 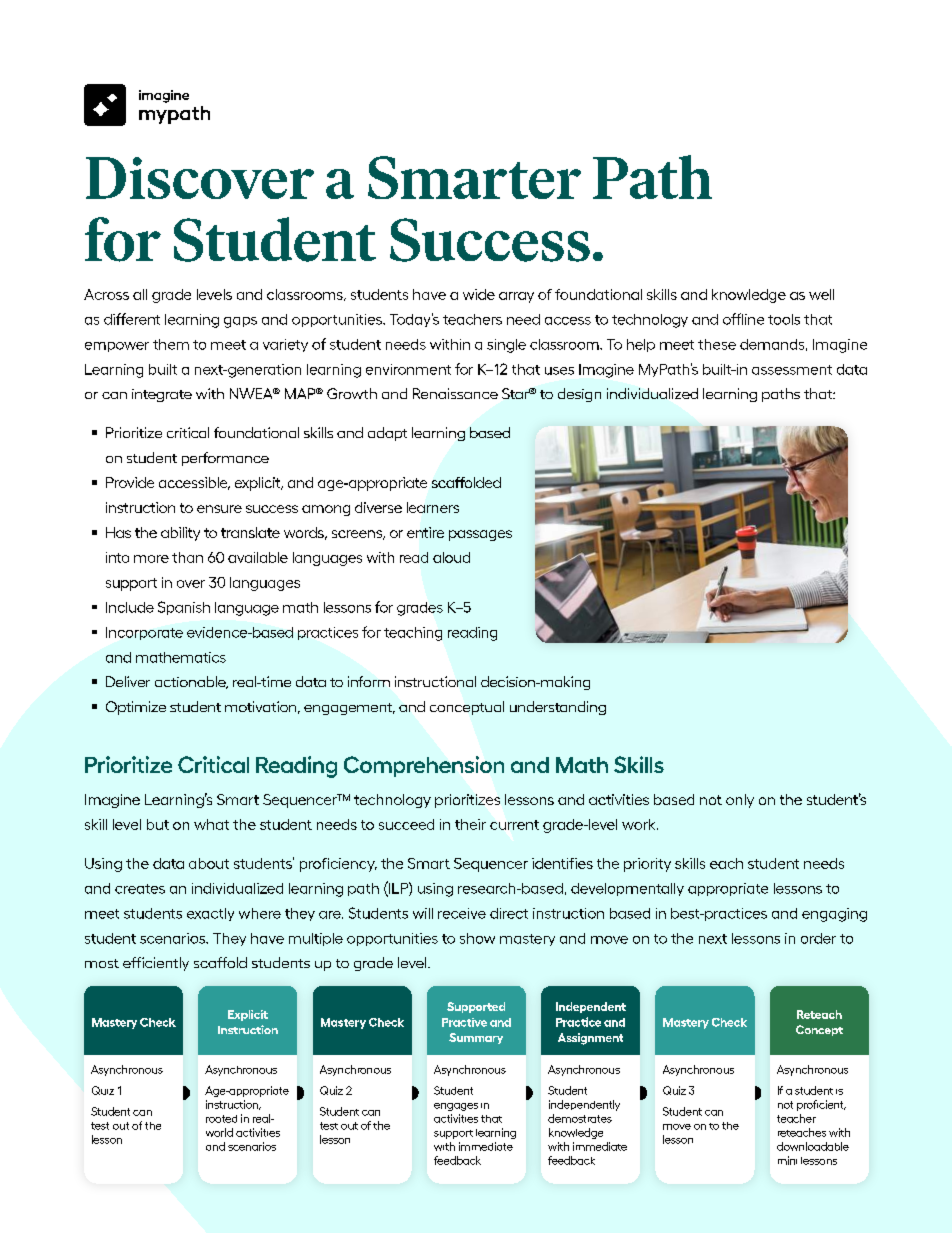 What do you see at coordinates (132, 319) in the screenshot?
I see `different` at bounding box center [132, 319].
